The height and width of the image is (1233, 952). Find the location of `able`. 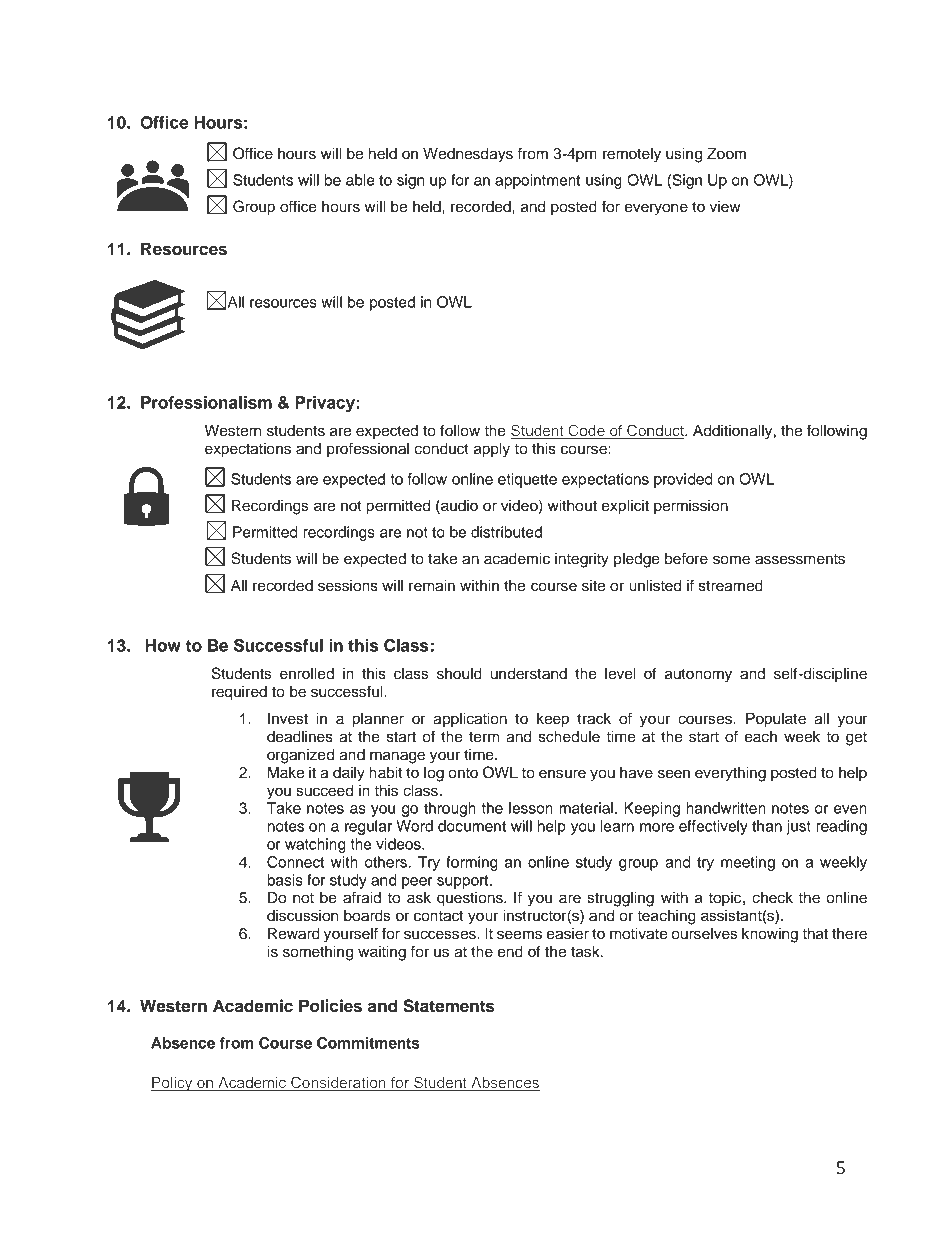

able is located at coordinates (360, 180).
